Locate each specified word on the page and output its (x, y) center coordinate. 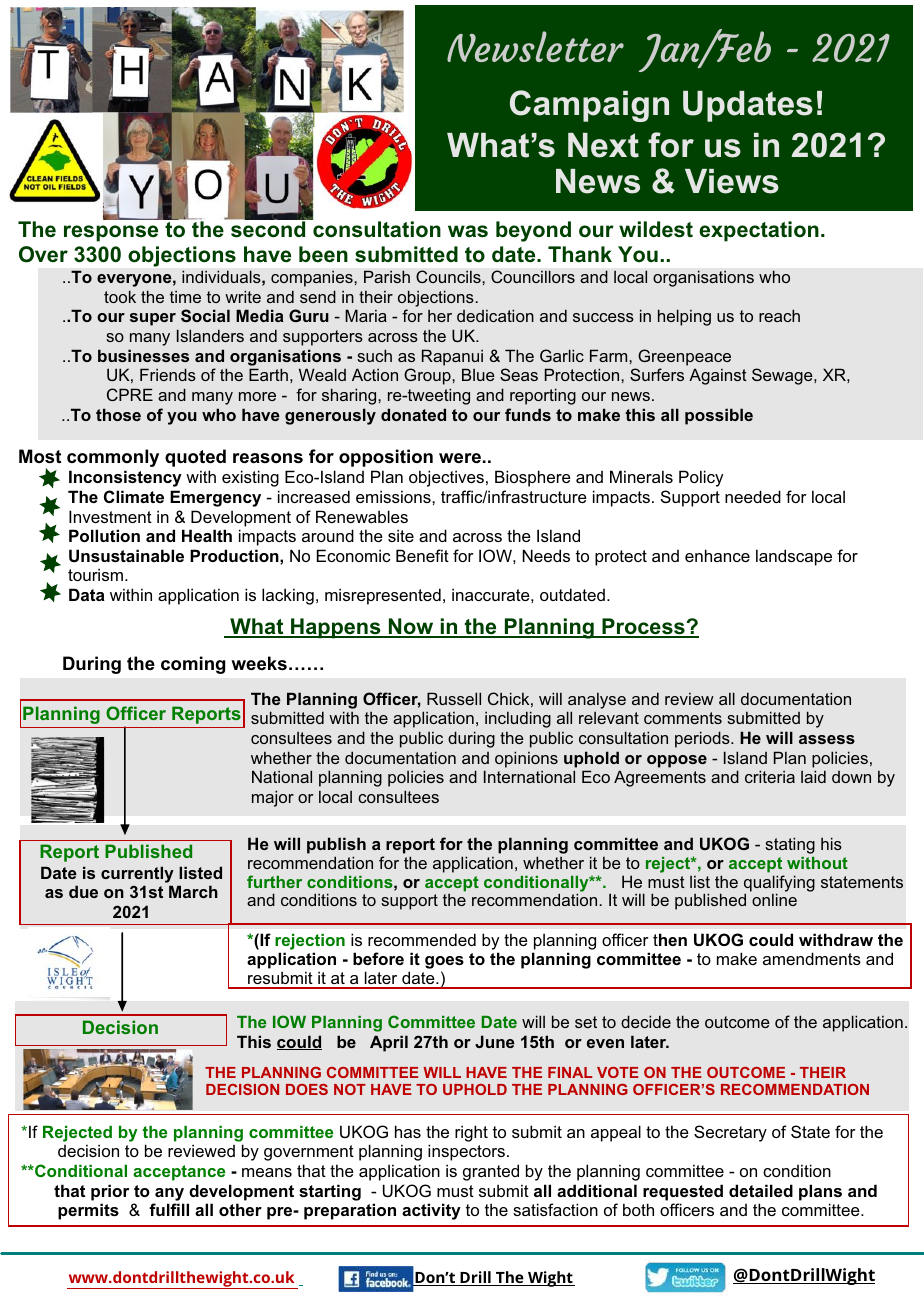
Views (732, 181)
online (774, 899)
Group (428, 376)
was (468, 231)
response (111, 233)
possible (719, 416)
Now (411, 627)
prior (110, 1192)
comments (683, 718)
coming (193, 665)
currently (137, 874)
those (118, 414)
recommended (422, 939)
